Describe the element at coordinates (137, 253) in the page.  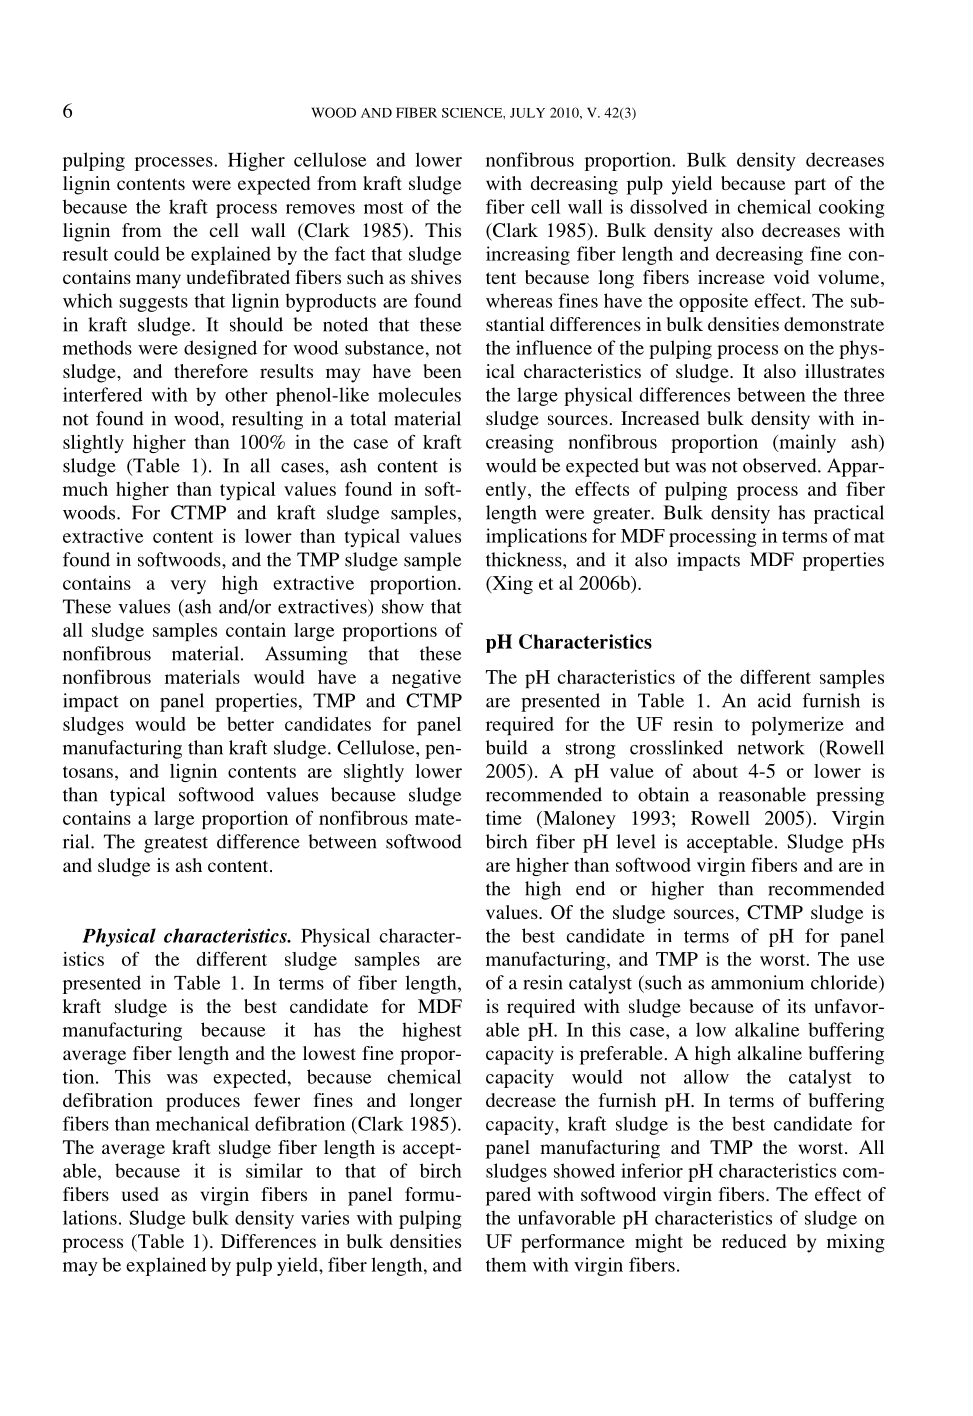
I see `could` at that location.
